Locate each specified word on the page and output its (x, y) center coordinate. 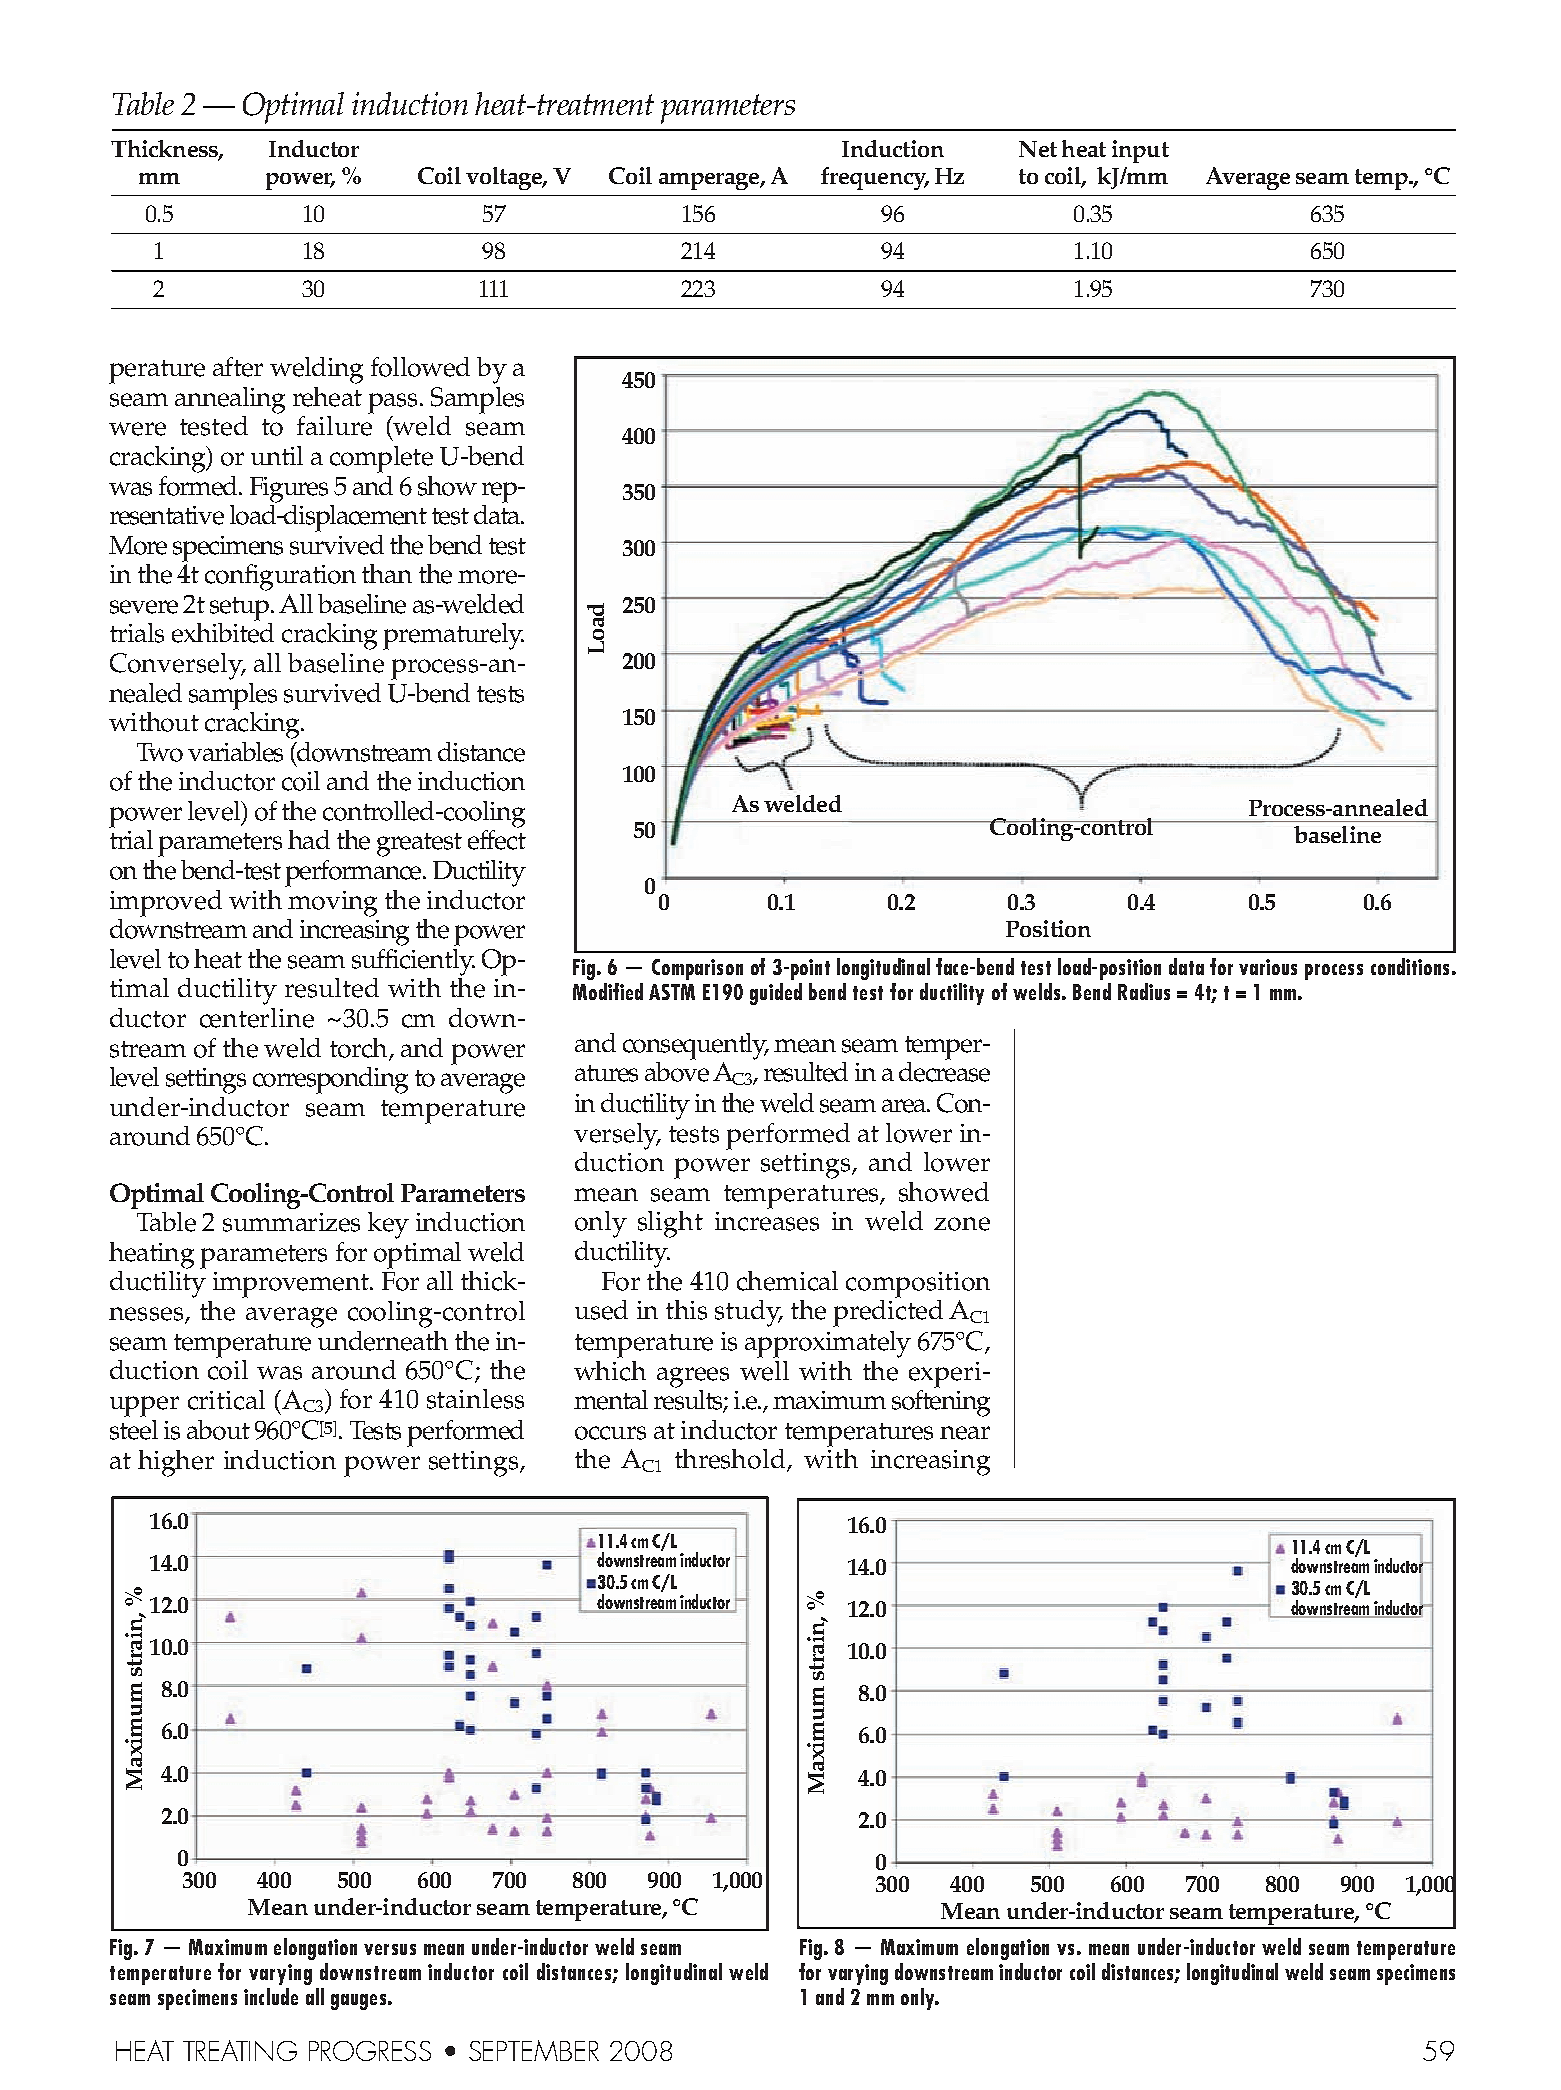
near (965, 1433)
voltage (505, 178)
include (271, 1996)
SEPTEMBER (534, 2050)
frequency (875, 178)
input (1140, 151)
